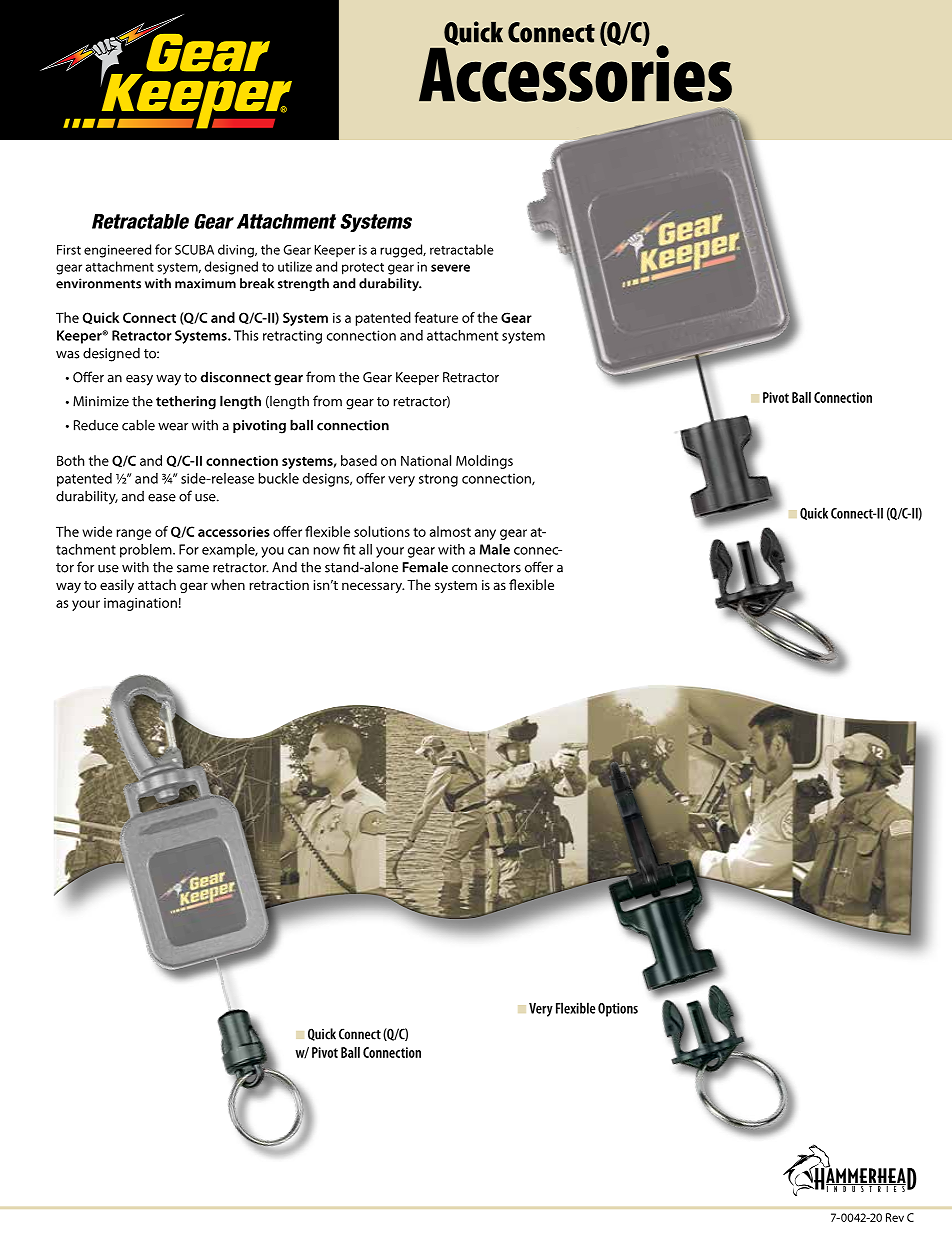  Describe the element at coordinates (279, 585) in the screenshot. I see `retraction` at that location.
